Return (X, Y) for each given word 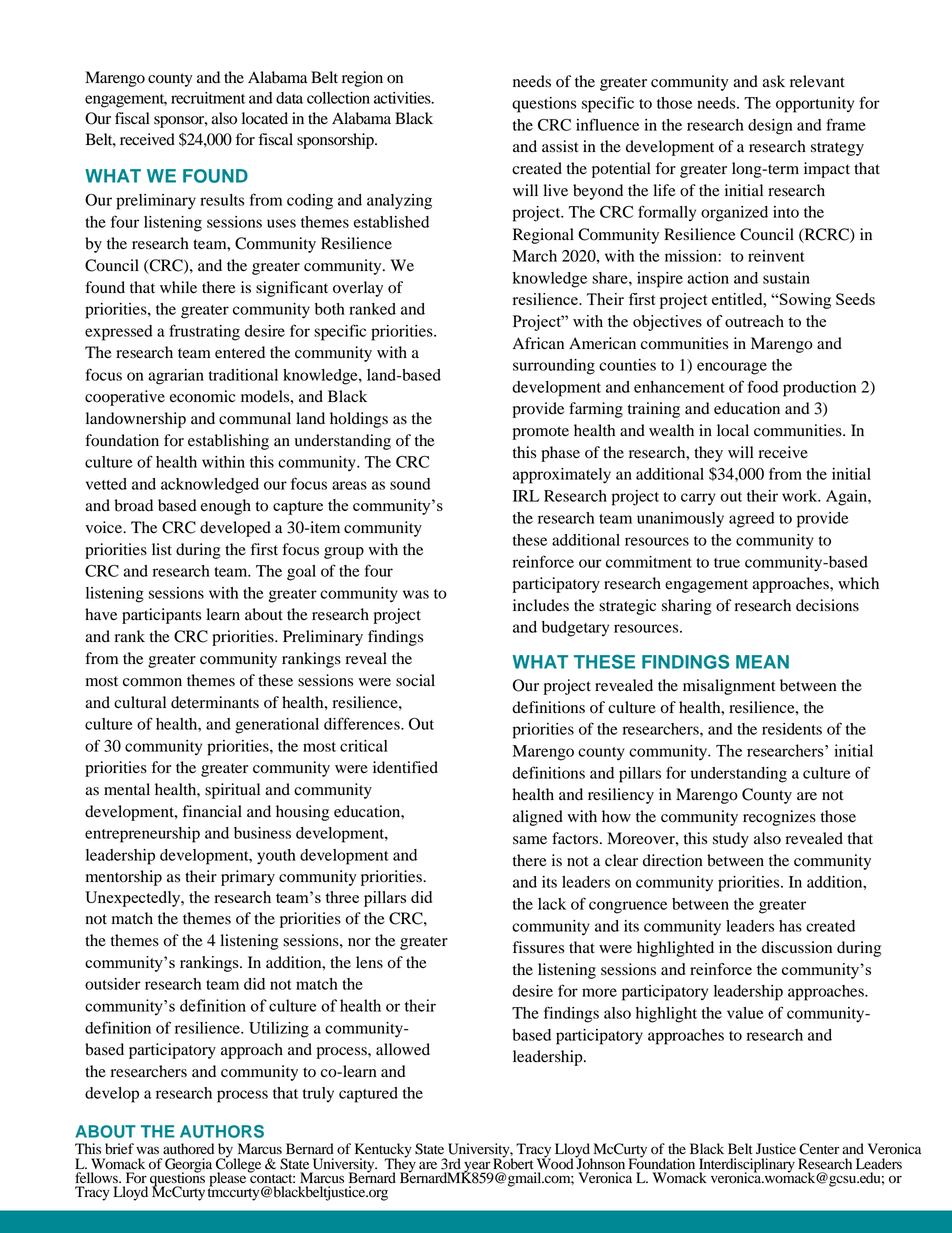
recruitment (208, 98)
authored (188, 1149)
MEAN (762, 662)
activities (403, 98)
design (770, 127)
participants (161, 616)
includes (541, 605)
